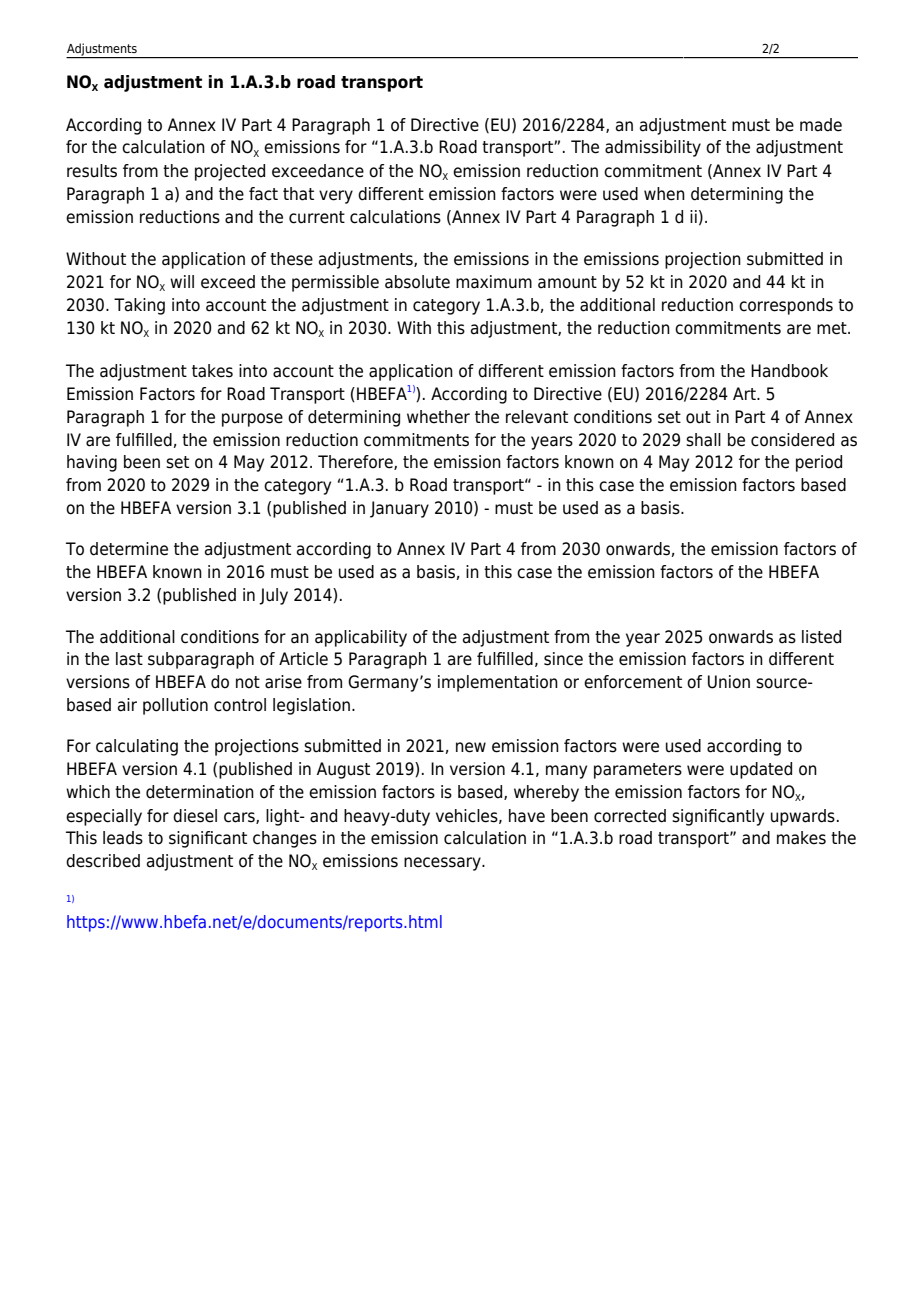 Image resolution: width=924 pixels, height=1308 pixels. I want to click on leads, so click(123, 838).
